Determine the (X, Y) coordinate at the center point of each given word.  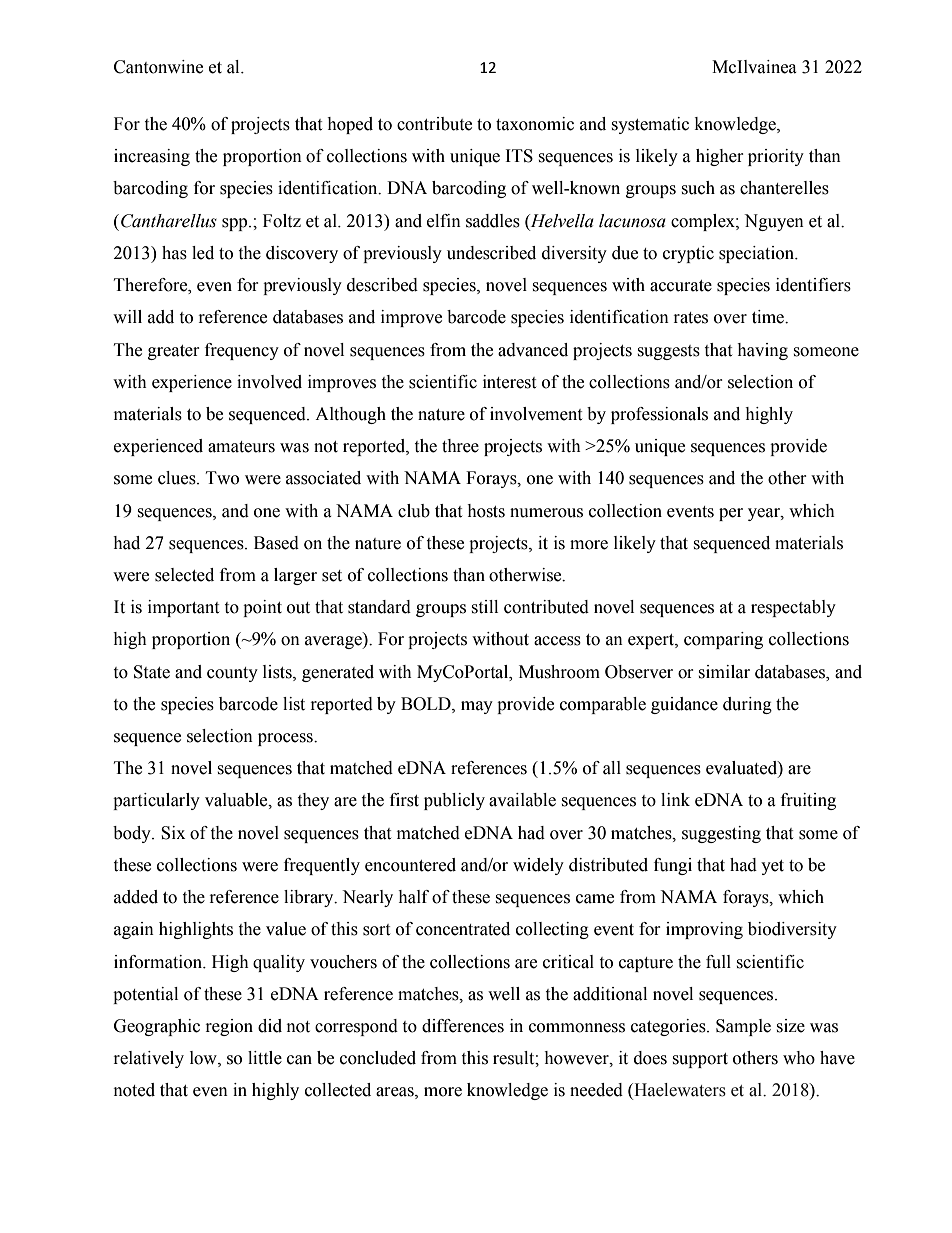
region (229, 1027)
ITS (519, 156)
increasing (152, 157)
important (183, 608)
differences (463, 1026)
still (484, 607)
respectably (793, 608)
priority (776, 157)
